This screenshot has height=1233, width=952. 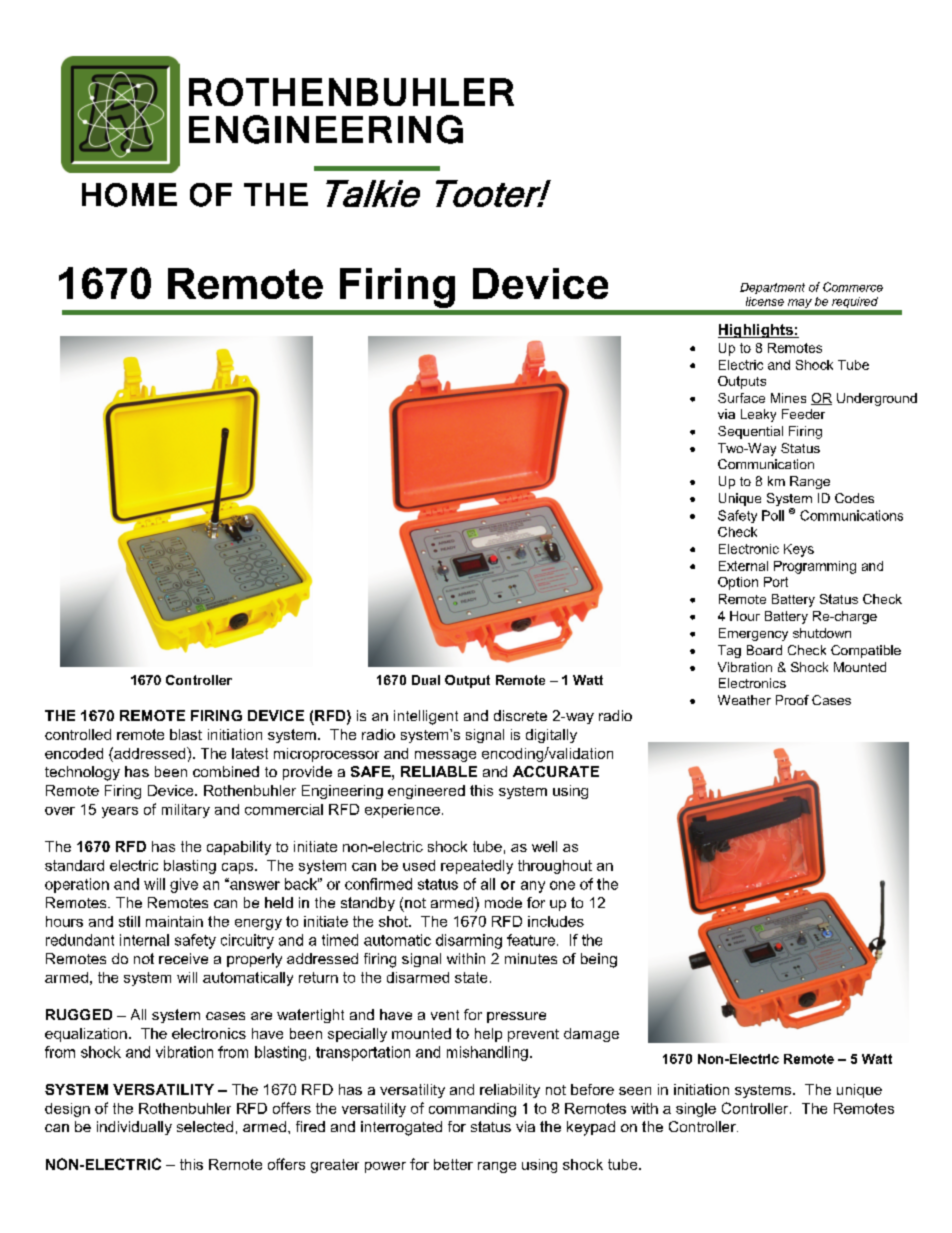 What do you see at coordinates (426, 717) in the screenshot?
I see `intelligent` at bounding box center [426, 717].
